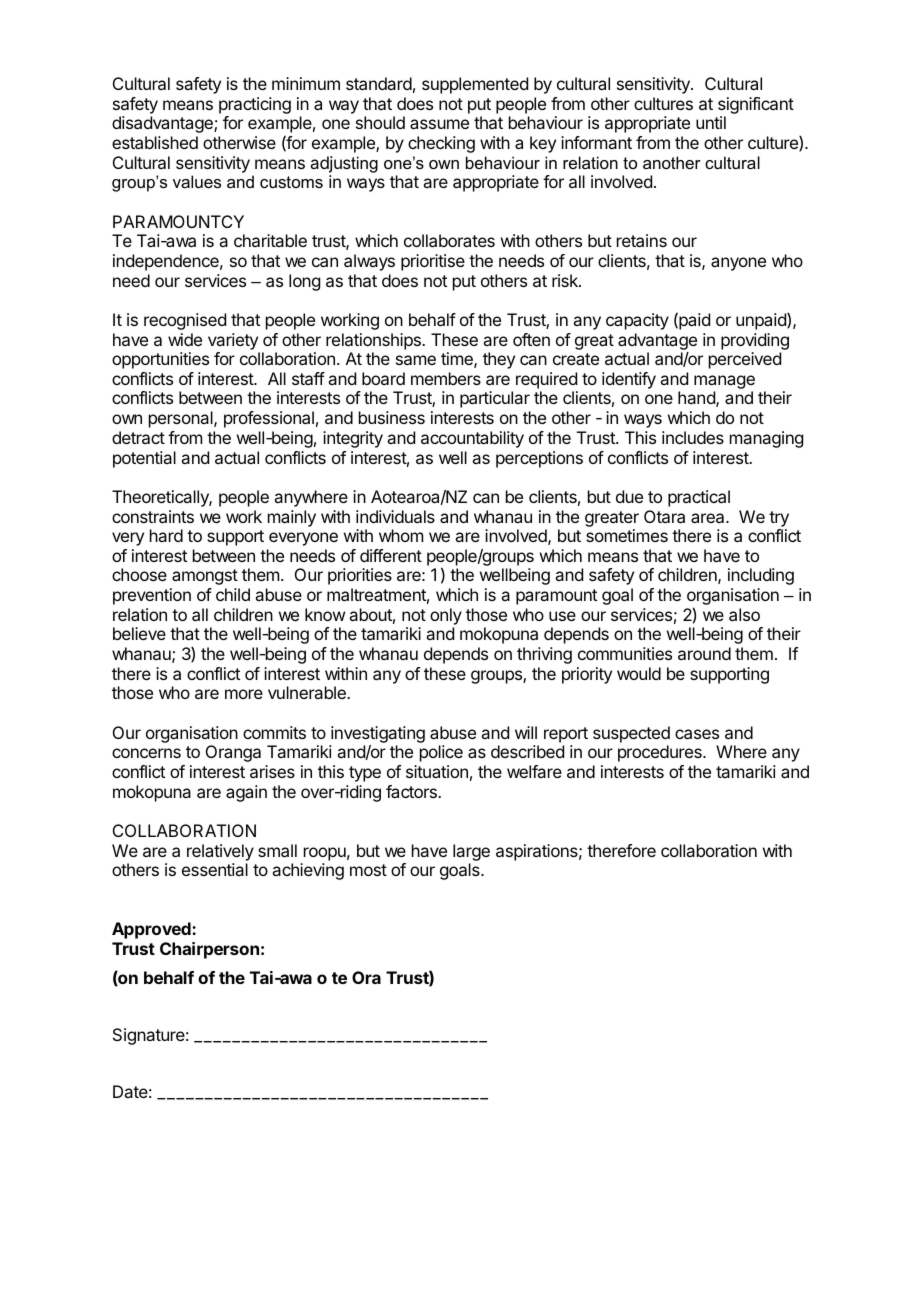  Describe the element at coordinates (185, 321) in the screenshot. I see `recognised` at that location.
